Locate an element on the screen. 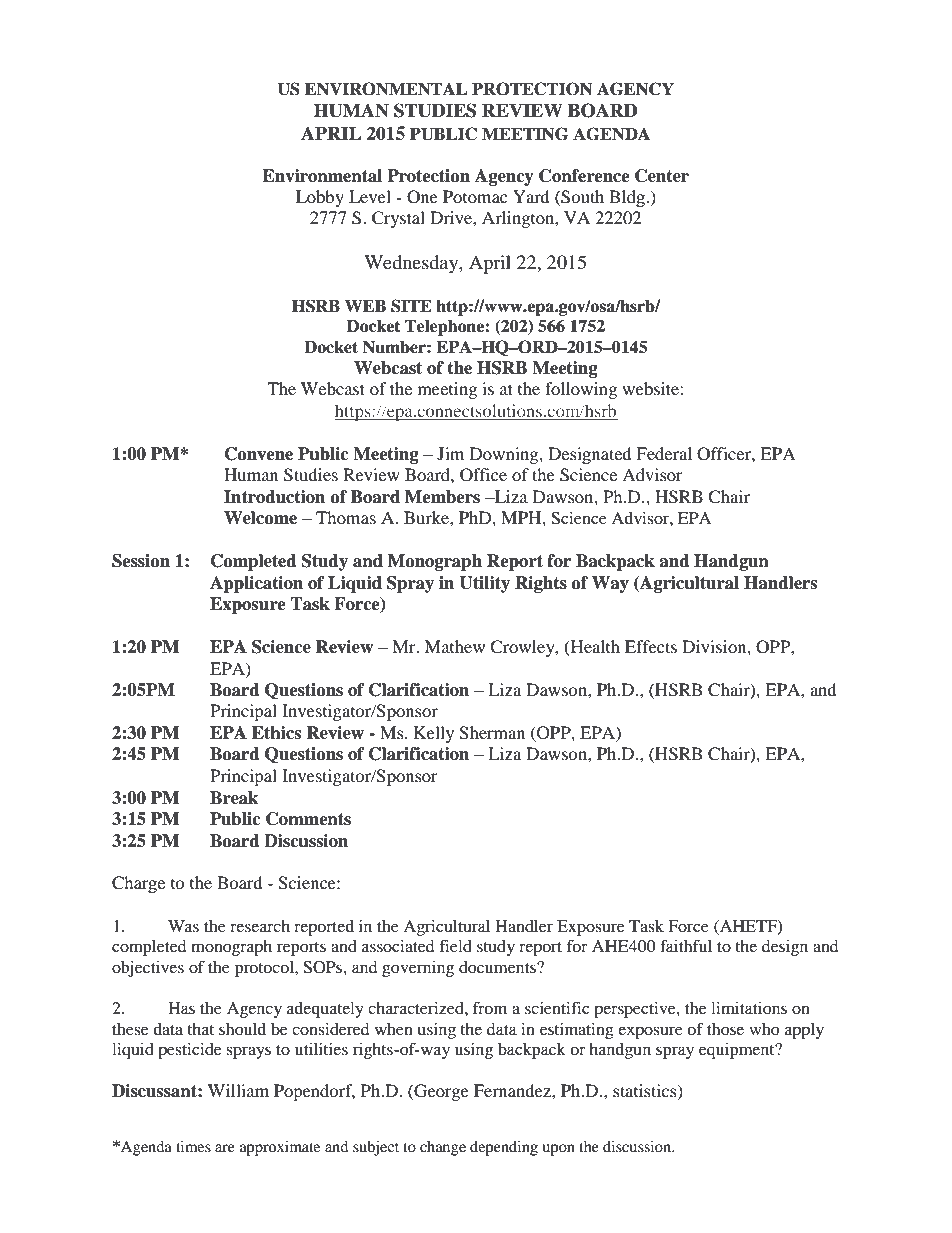  Federal is located at coordinates (664, 453).
